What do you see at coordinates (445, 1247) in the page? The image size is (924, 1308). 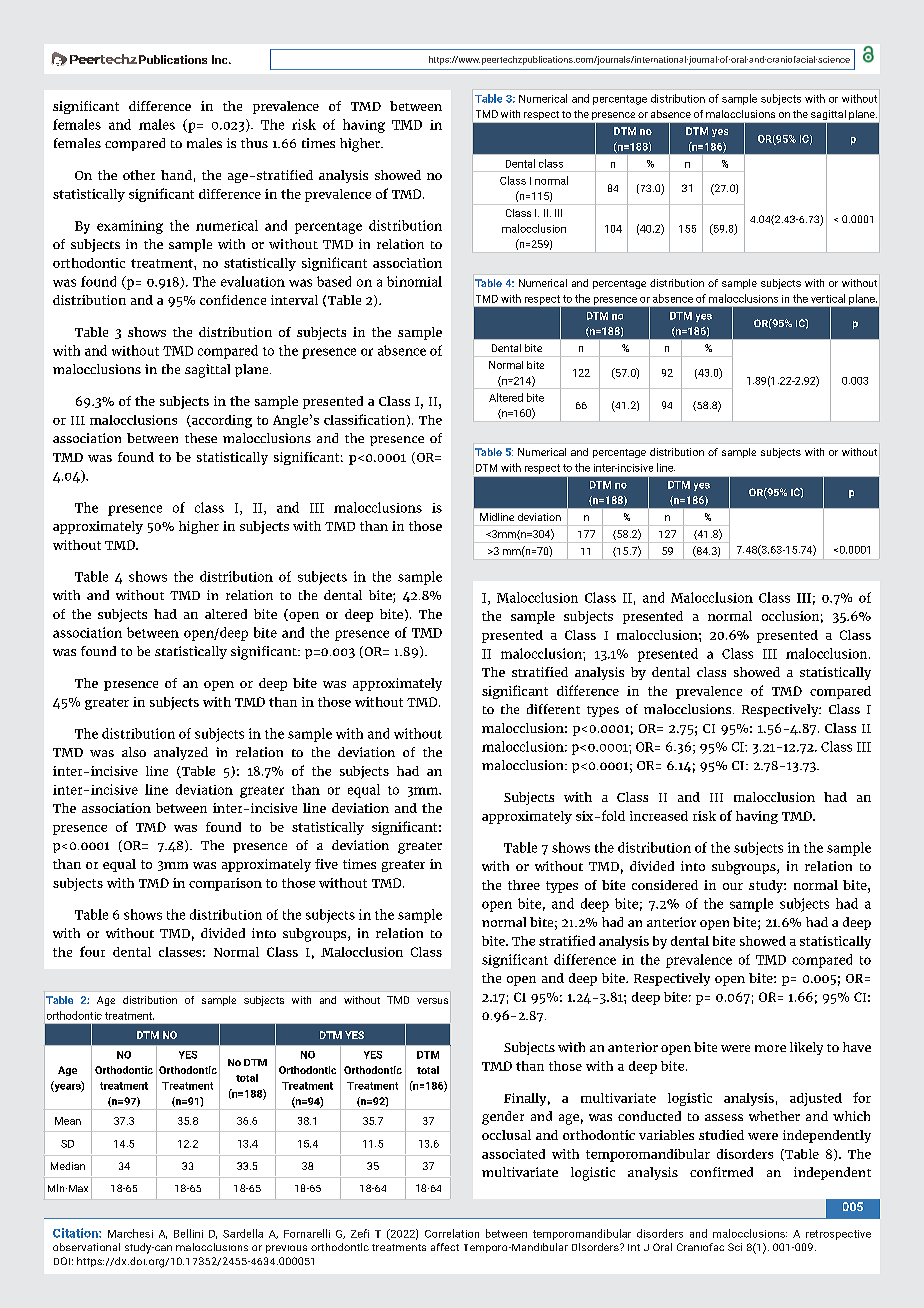 I see `affect` at bounding box center [445, 1247].
